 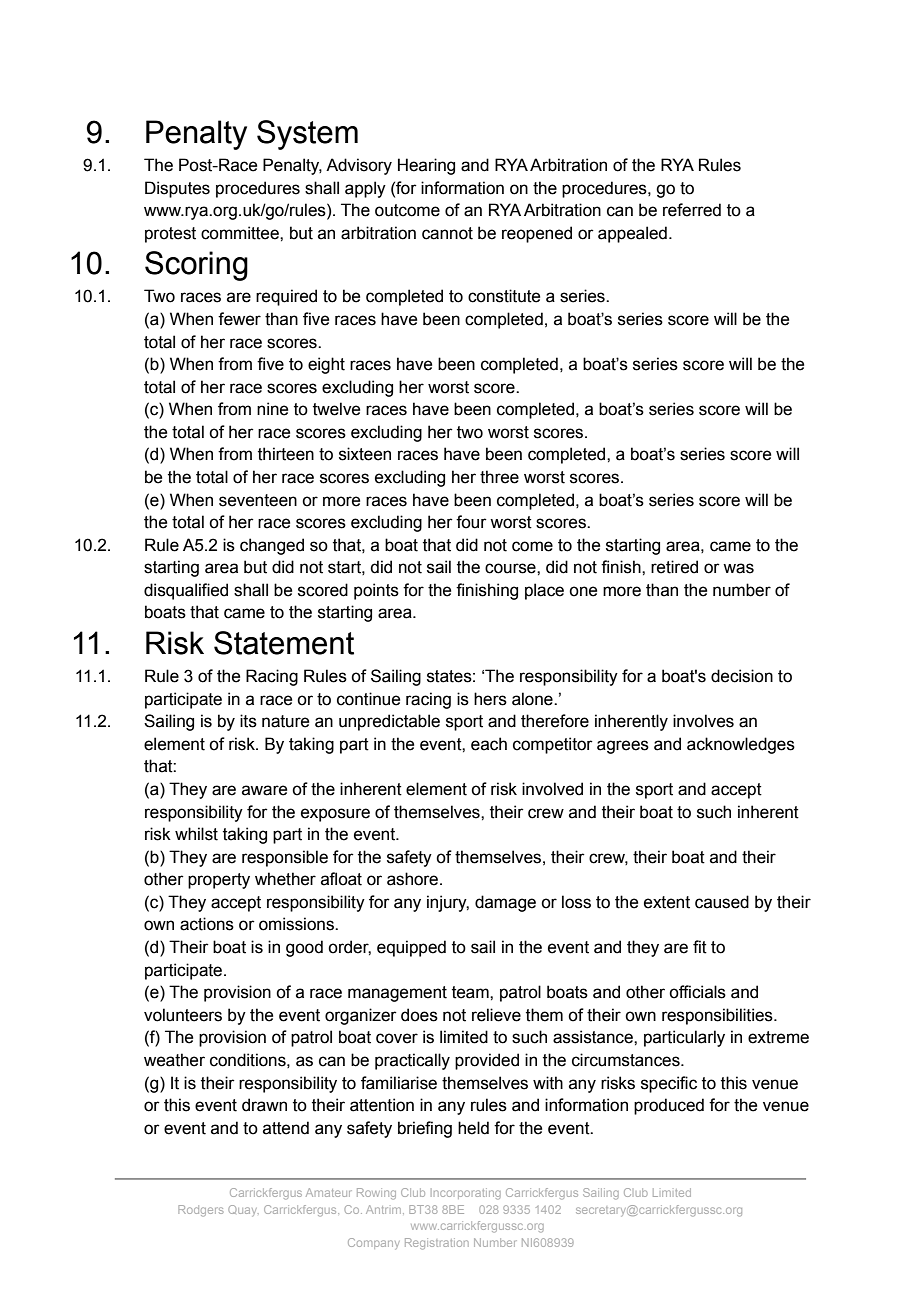 What do you see at coordinates (466, 1194) in the document?
I see `Incorporating` at bounding box center [466, 1194].
